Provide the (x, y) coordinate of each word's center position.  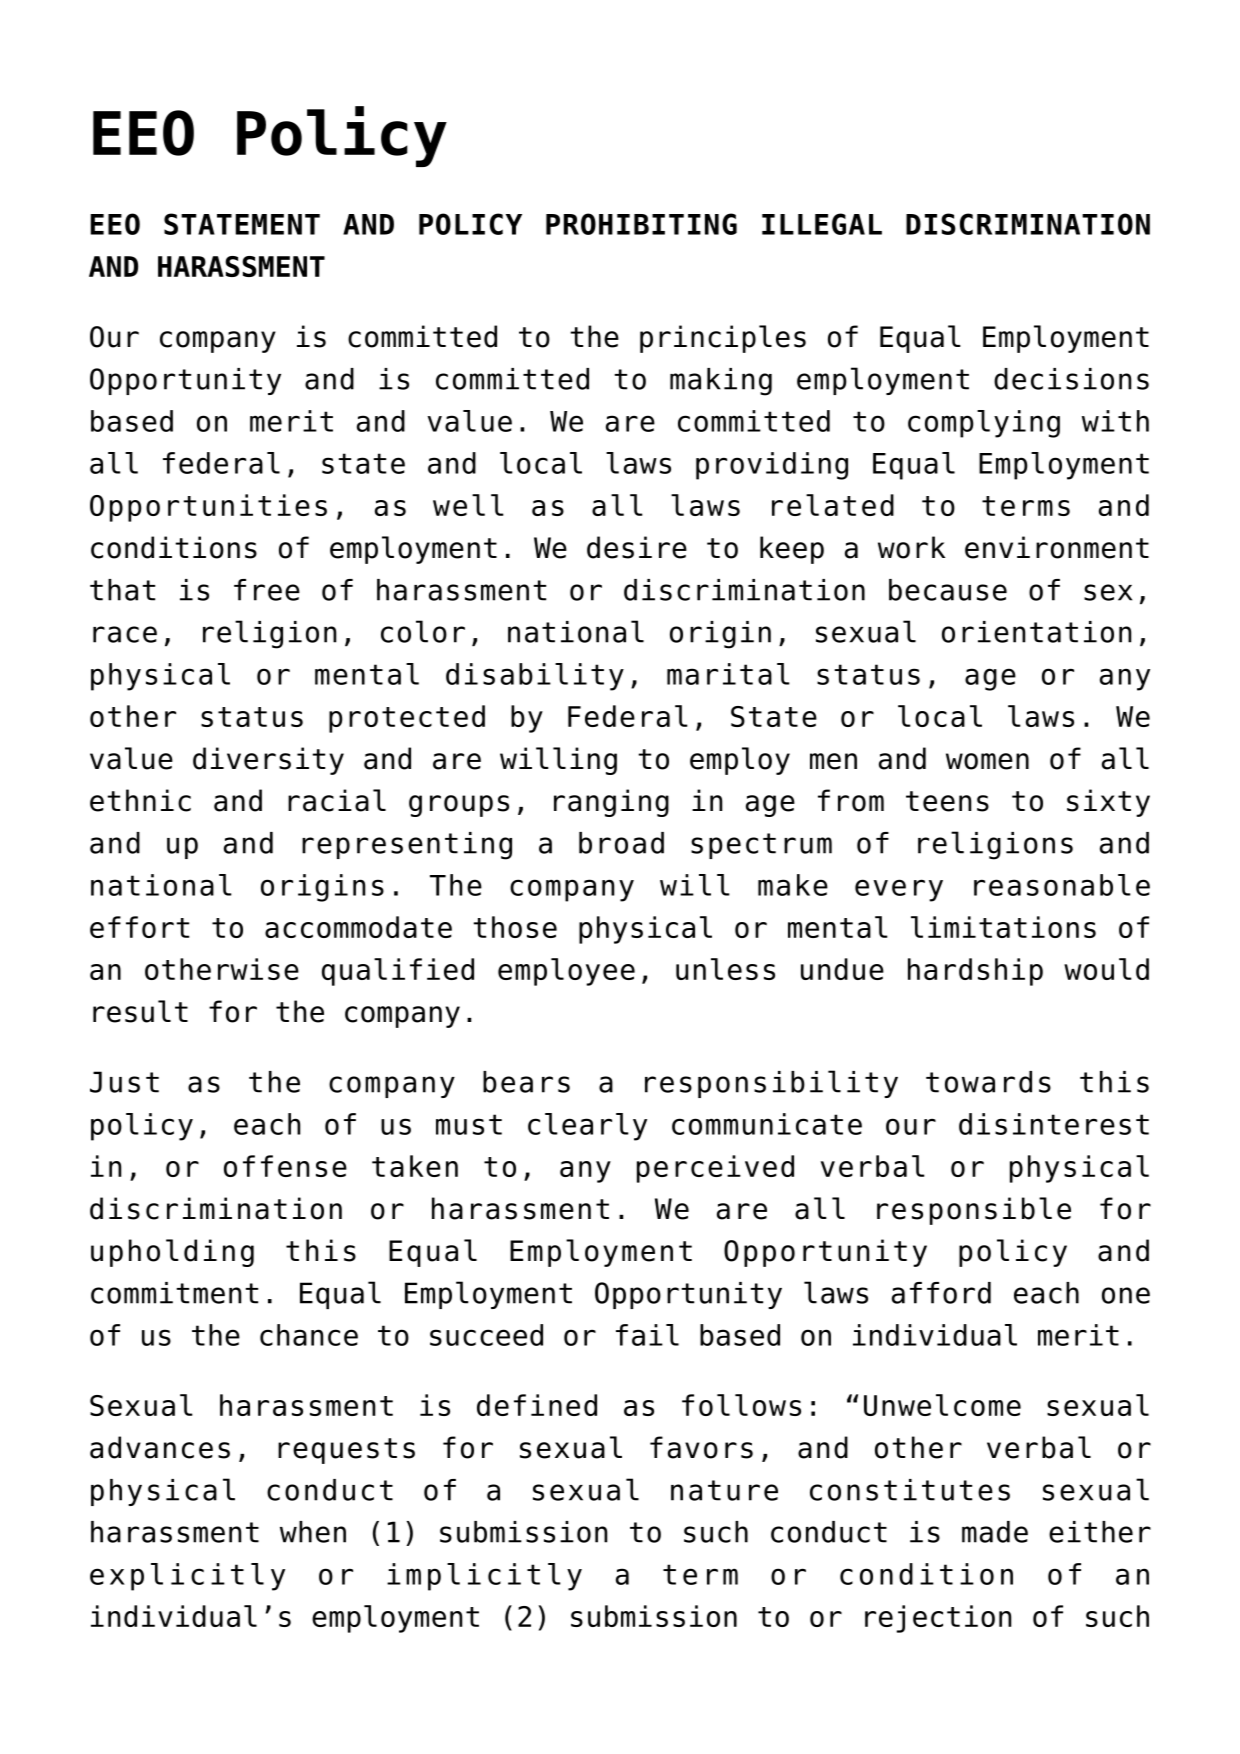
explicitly (187, 1577)
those (515, 927)
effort (139, 927)
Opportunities (208, 508)
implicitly (484, 1577)
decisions (1071, 379)
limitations (1003, 927)
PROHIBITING (641, 224)
